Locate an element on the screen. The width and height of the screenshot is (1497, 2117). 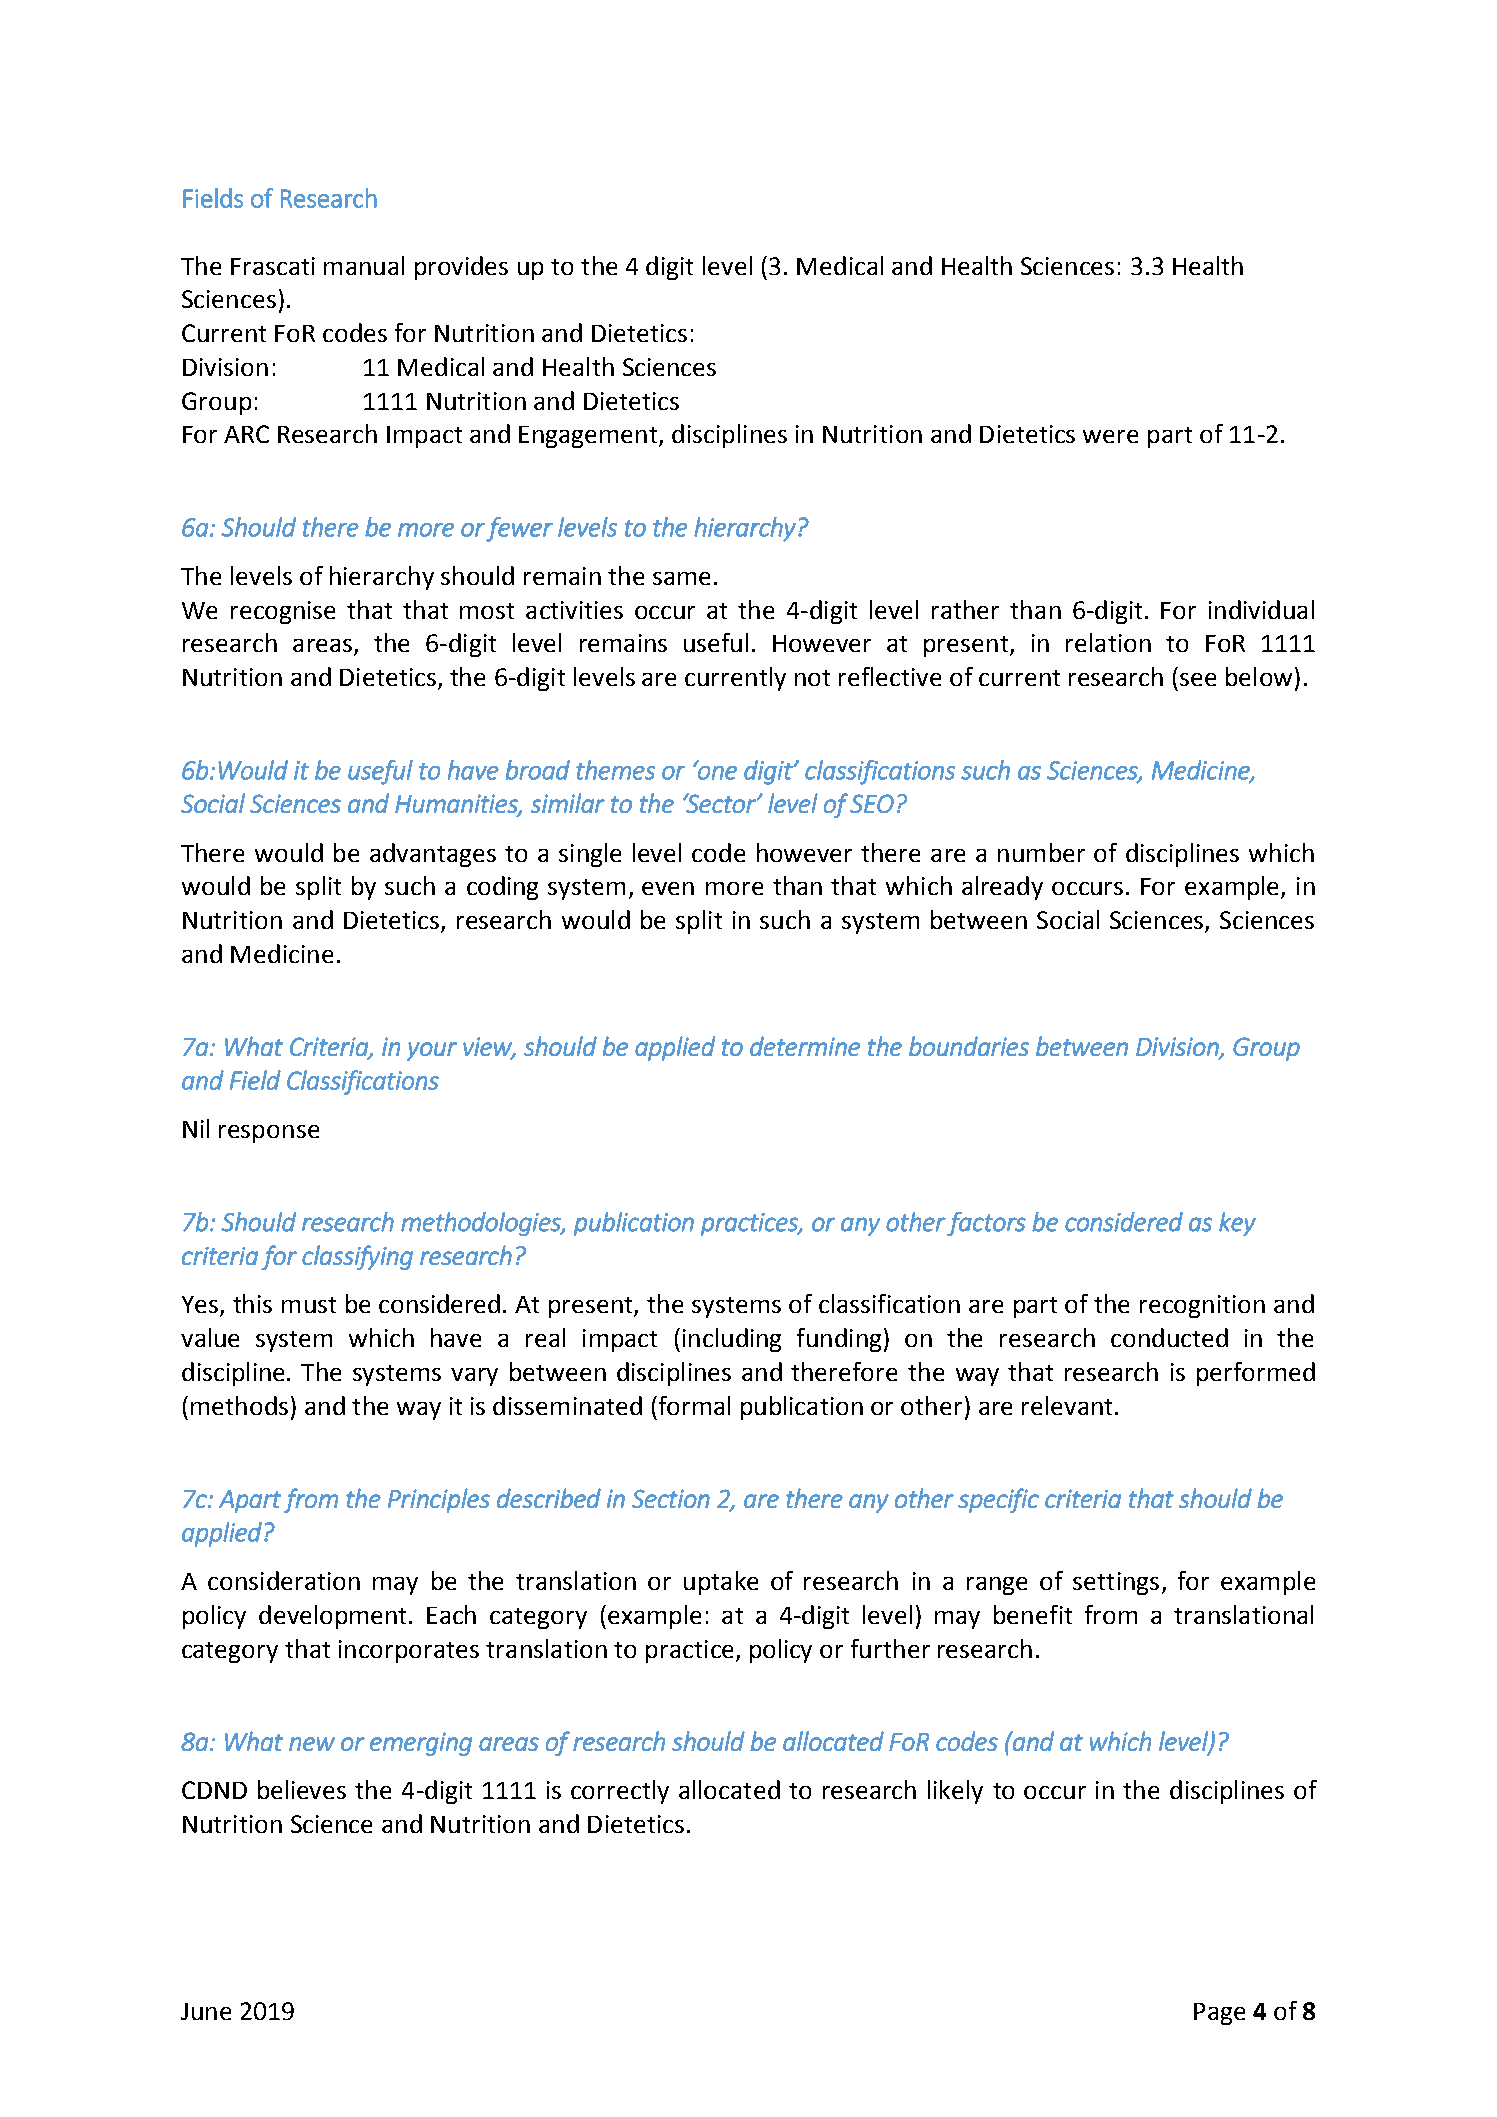
manual is located at coordinates (364, 265).
